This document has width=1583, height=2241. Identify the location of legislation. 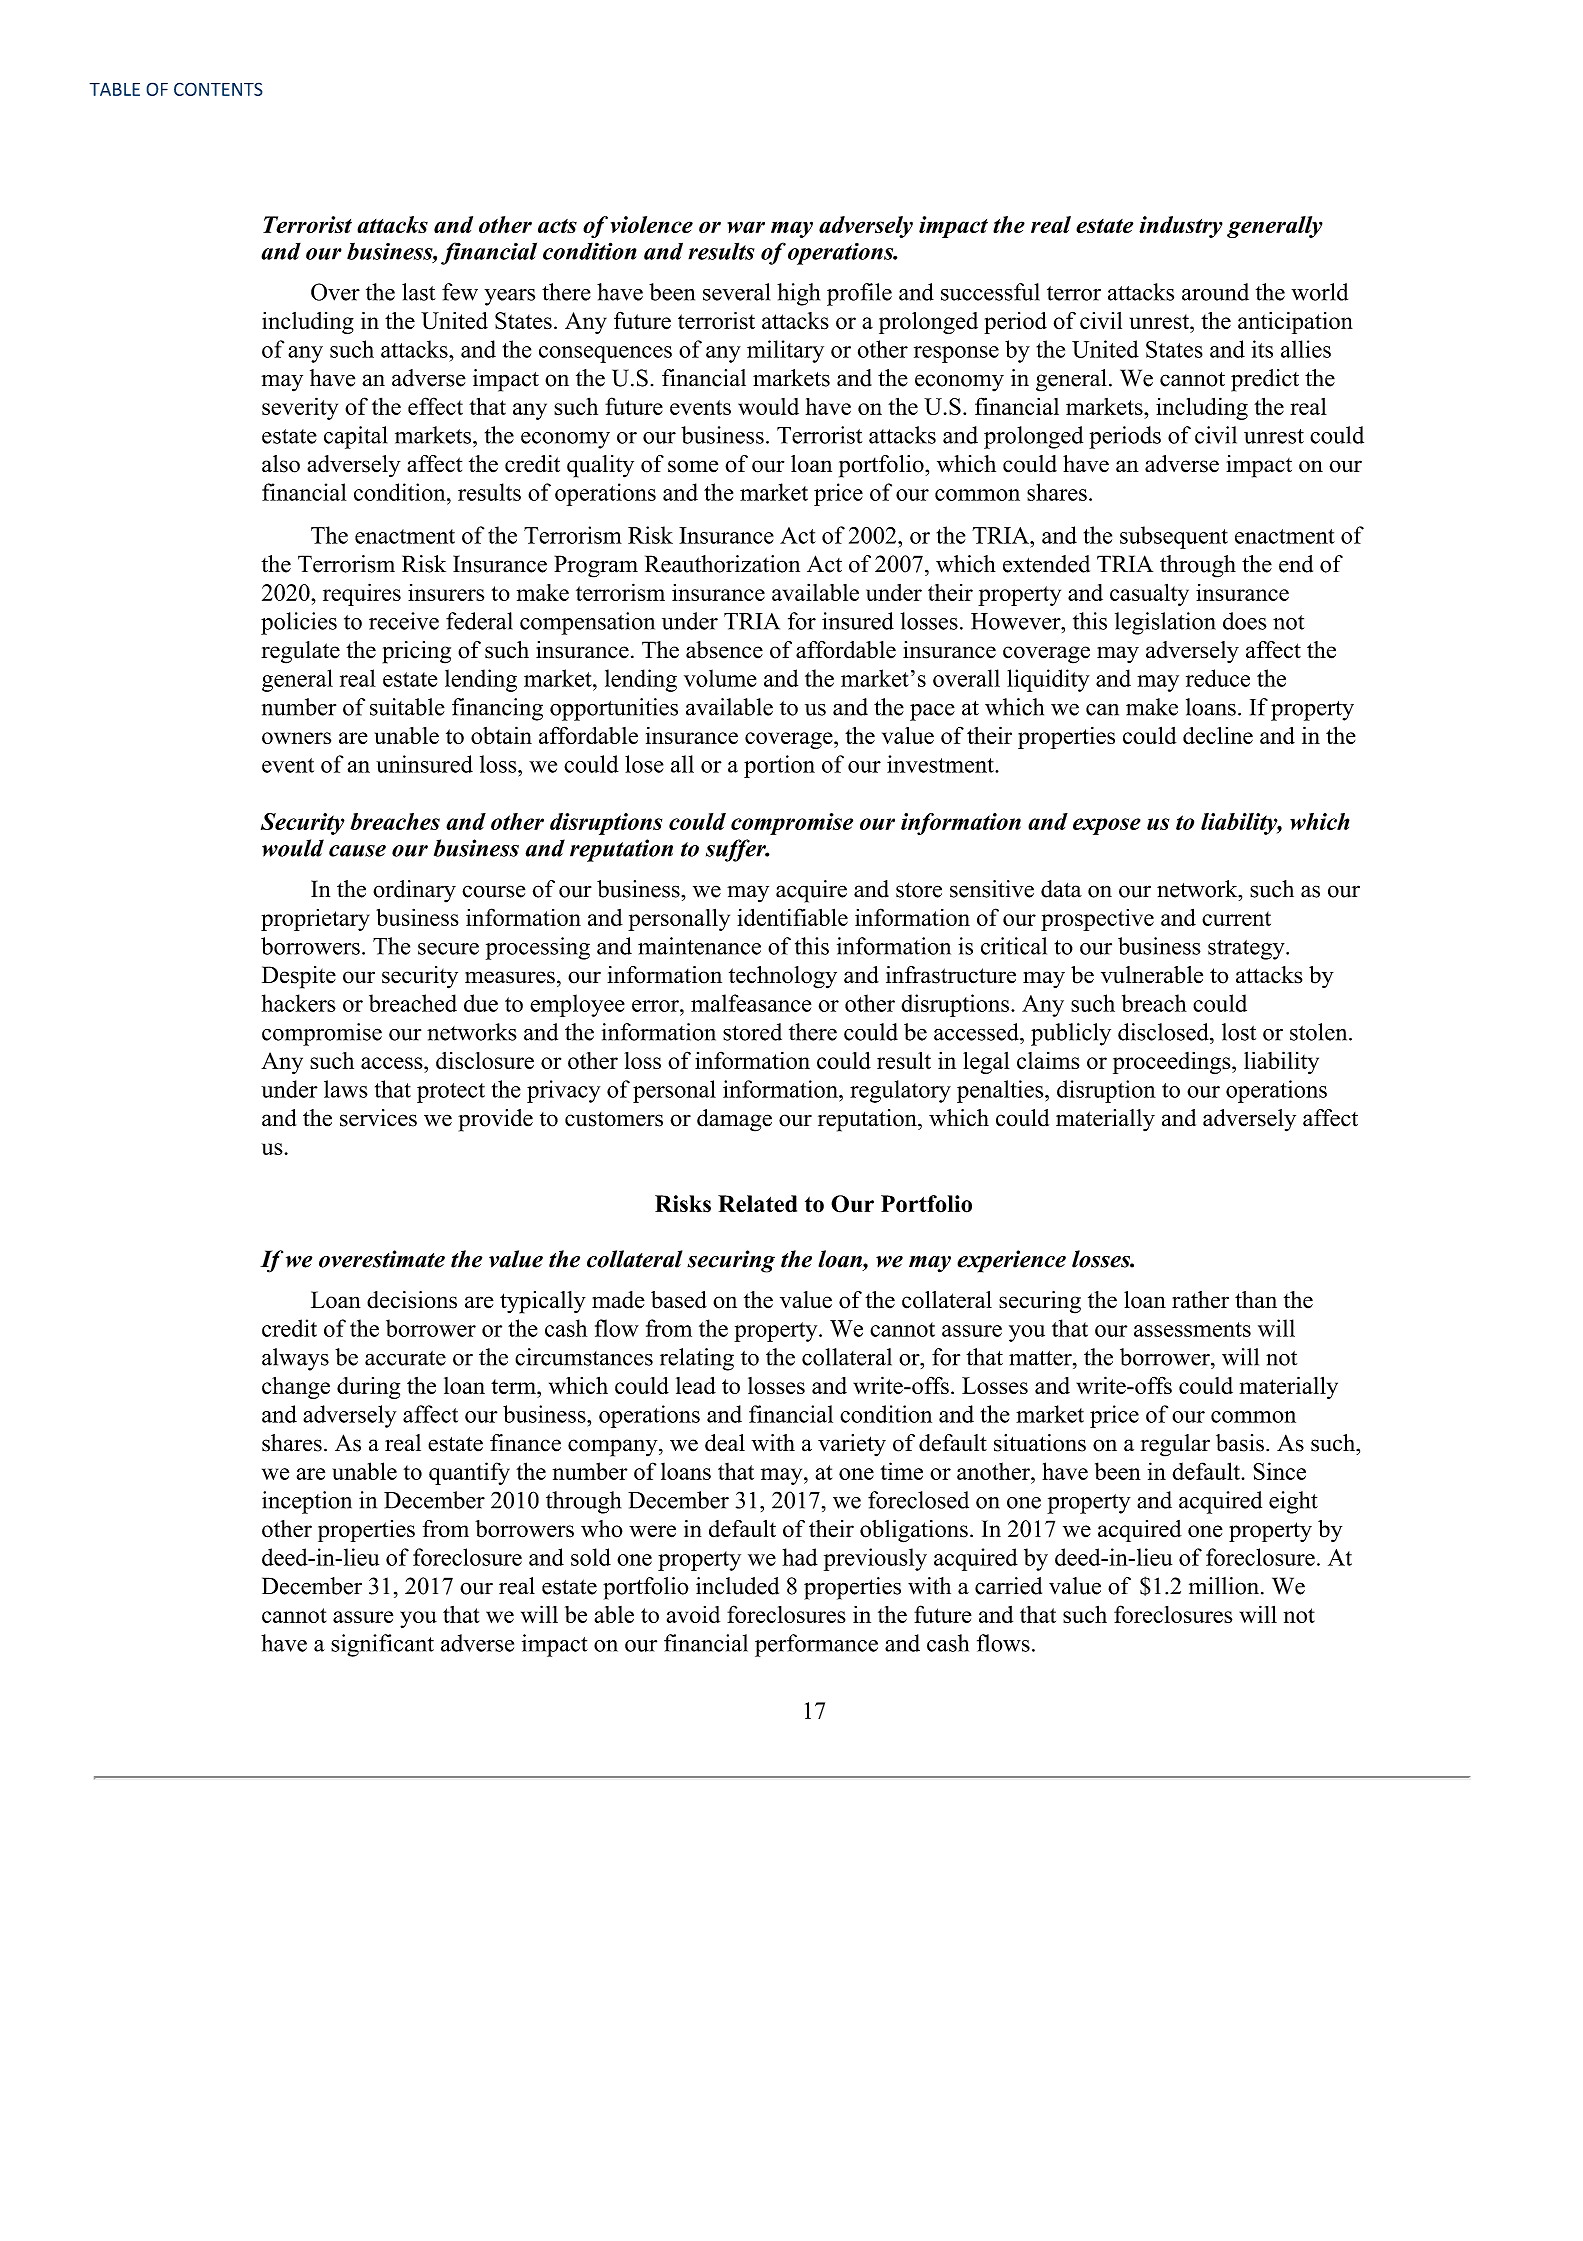
(1165, 623).
